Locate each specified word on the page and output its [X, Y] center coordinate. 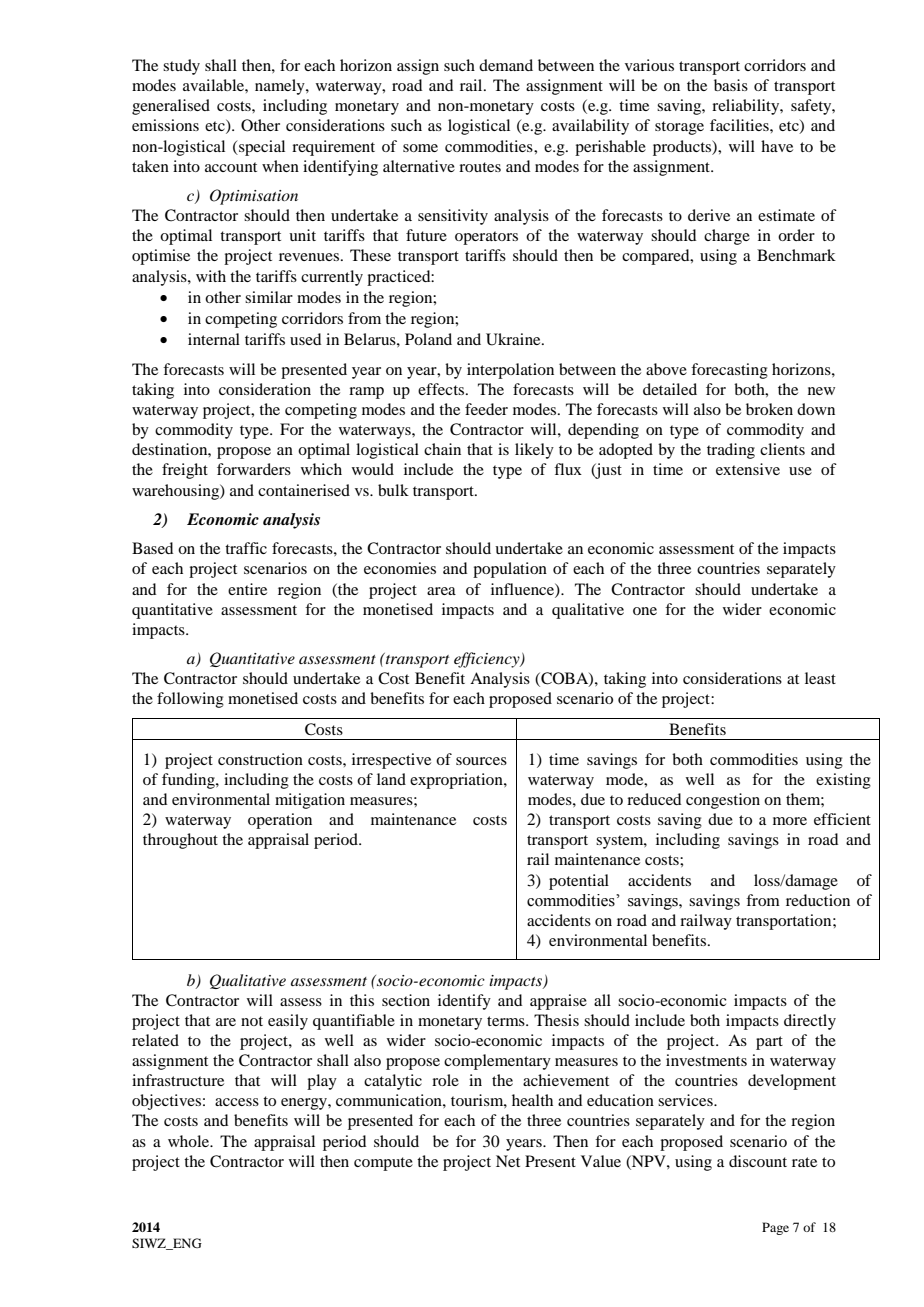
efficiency [488, 660]
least [820, 678]
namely [281, 87]
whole [190, 1141]
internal [214, 339]
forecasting [729, 371]
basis [731, 85]
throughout [180, 841]
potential [579, 882]
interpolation [510, 371]
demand [506, 65]
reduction [818, 900]
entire [247, 589]
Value [601, 1161]
